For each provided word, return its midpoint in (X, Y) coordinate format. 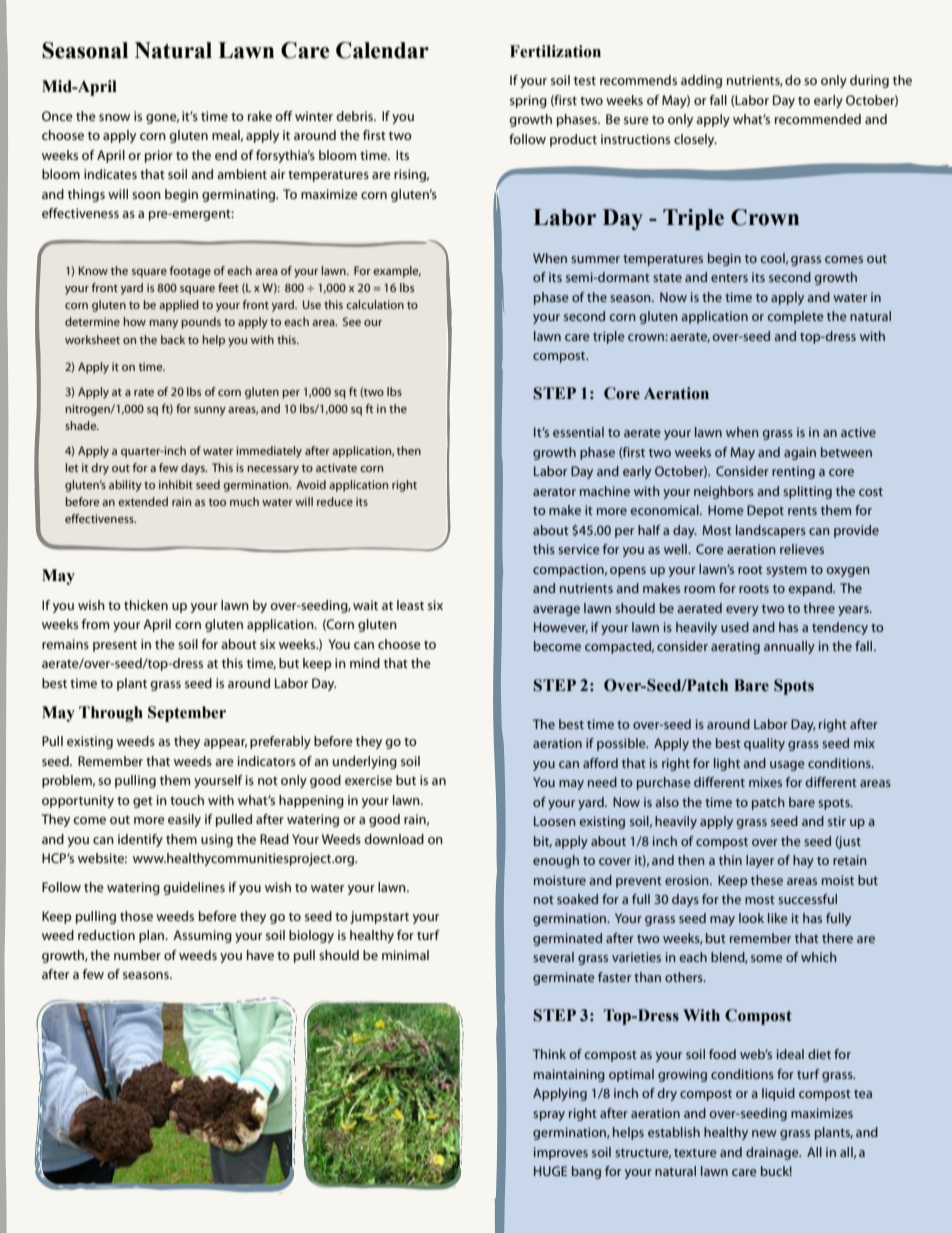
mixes (765, 782)
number (137, 955)
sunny (210, 411)
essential (578, 432)
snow (114, 117)
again (800, 453)
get (143, 802)
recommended (818, 119)
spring (528, 101)
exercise (368, 780)
